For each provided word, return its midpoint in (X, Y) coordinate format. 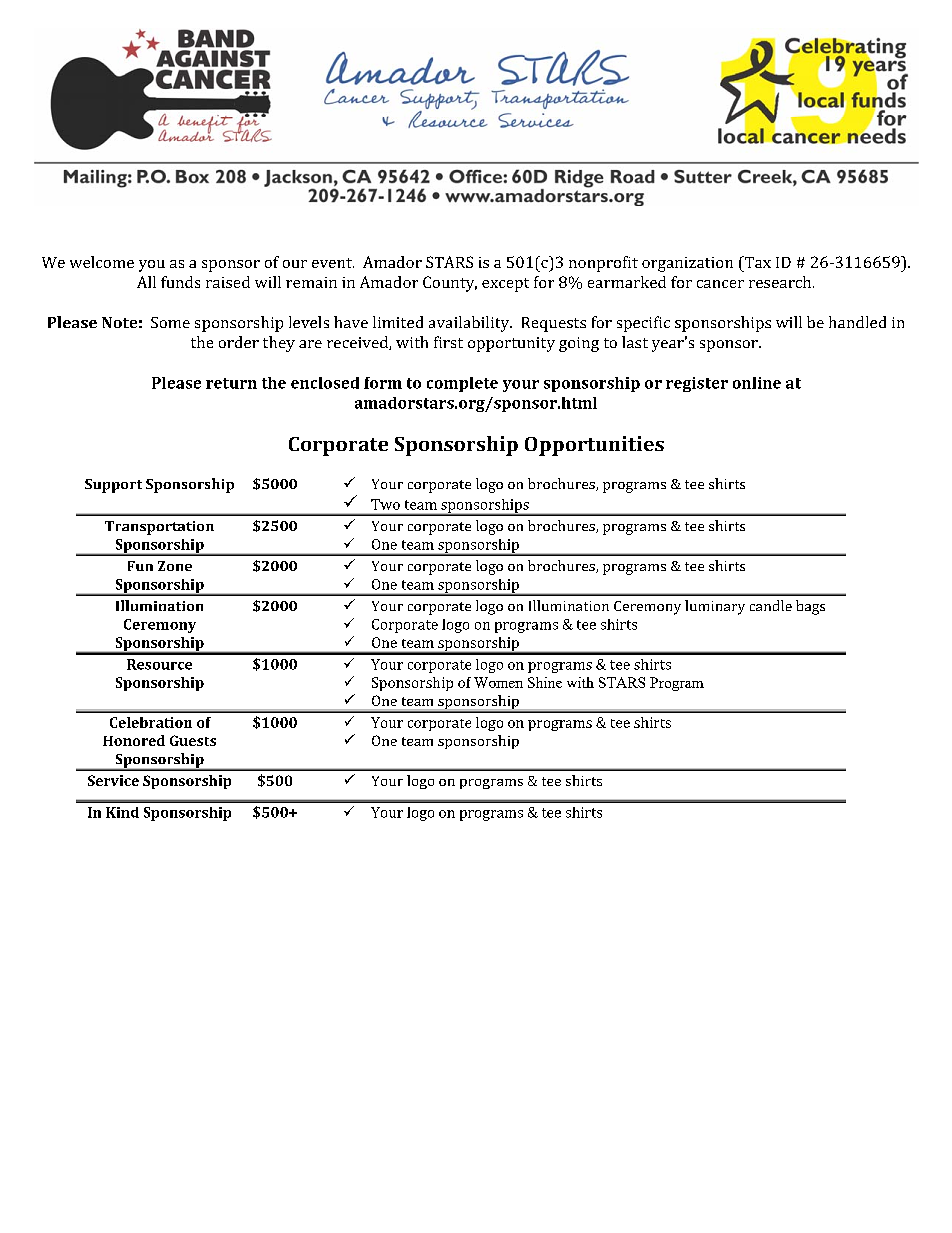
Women (498, 682)
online (757, 383)
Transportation (159, 528)
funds (180, 282)
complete (462, 384)
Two (385, 504)
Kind (122, 812)
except (505, 285)
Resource (159, 664)
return (231, 383)
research (781, 282)
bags (810, 607)
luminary (715, 607)
